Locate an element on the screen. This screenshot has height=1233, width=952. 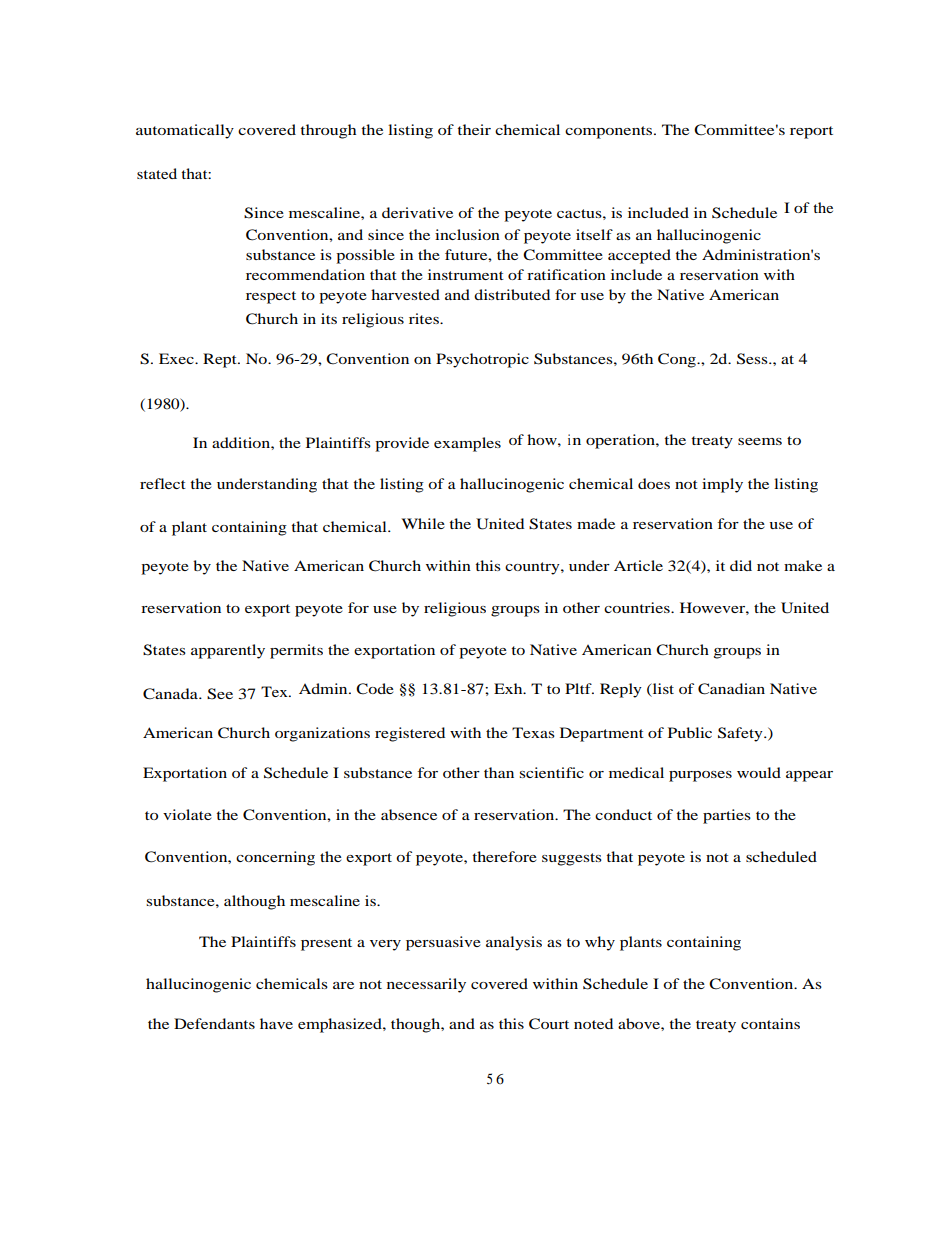
necessarily is located at coordinates (426, 985).
